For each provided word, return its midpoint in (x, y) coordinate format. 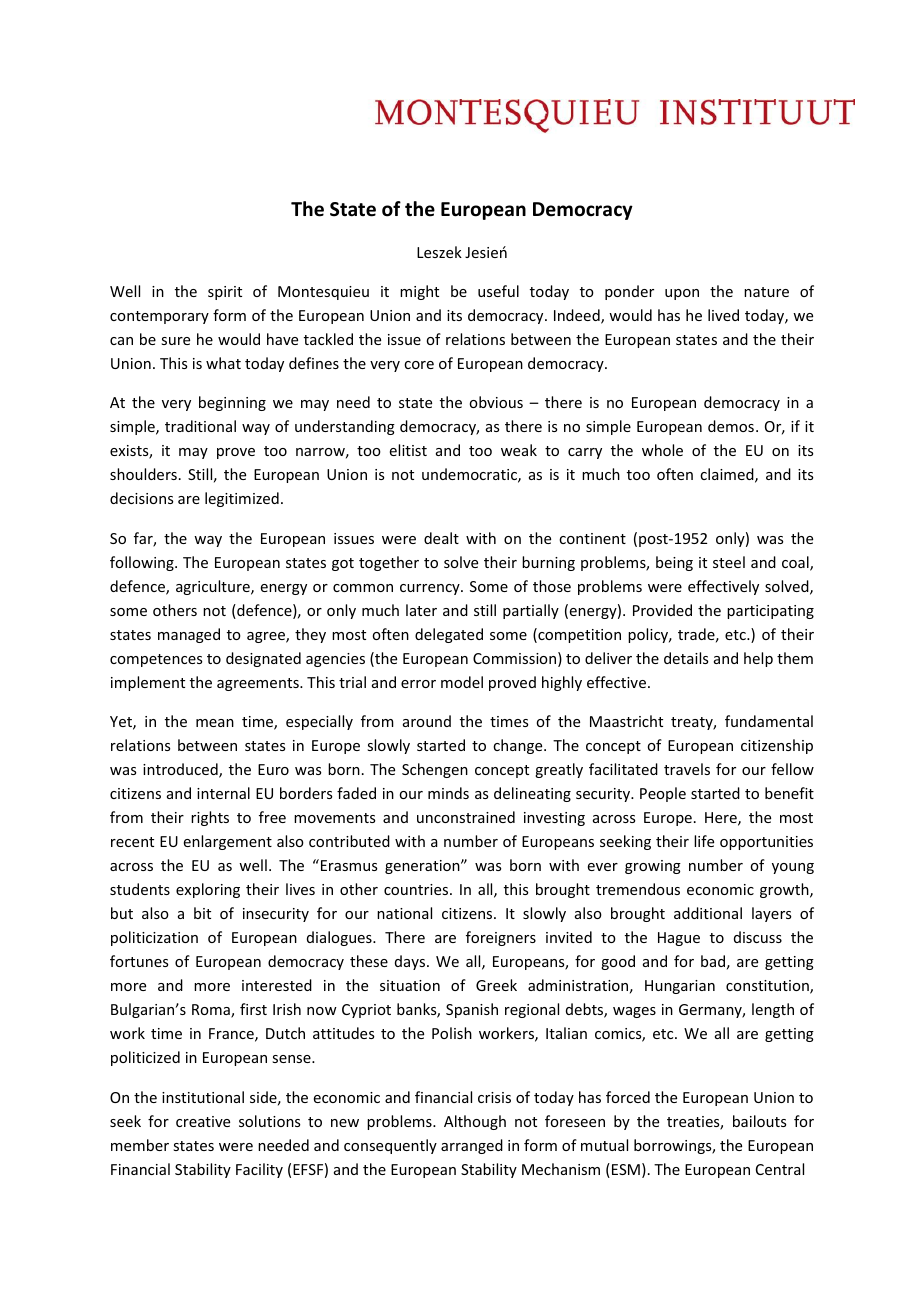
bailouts (759, 1121)
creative (203, 1121)
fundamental (769, 721)
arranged (472, 1146)
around (427, 721)
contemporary (159, 317)
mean (215, 723)
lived (723, 315)
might (419, 292)
